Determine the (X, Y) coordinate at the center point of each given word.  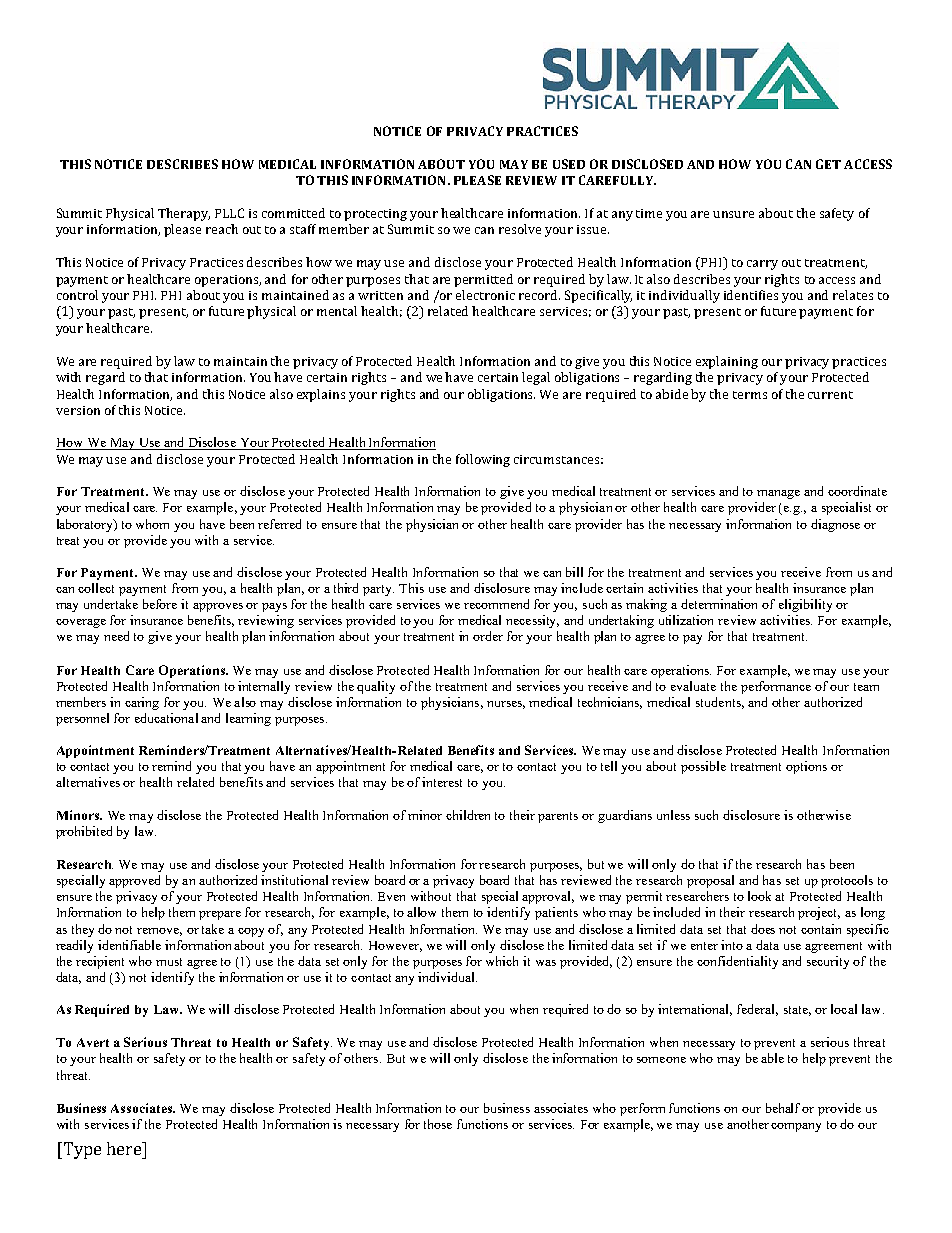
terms (750, 395)
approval (548, 897)
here (125, 1148)
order (488, 636)
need (116, 636)
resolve (520, 229)
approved (134, 881)
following (483, 460)
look (759, 896)
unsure (733, 214)
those (438, 1124)
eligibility (805, 605)
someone (661, 1060)
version (78, 410)
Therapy (184, 214)
